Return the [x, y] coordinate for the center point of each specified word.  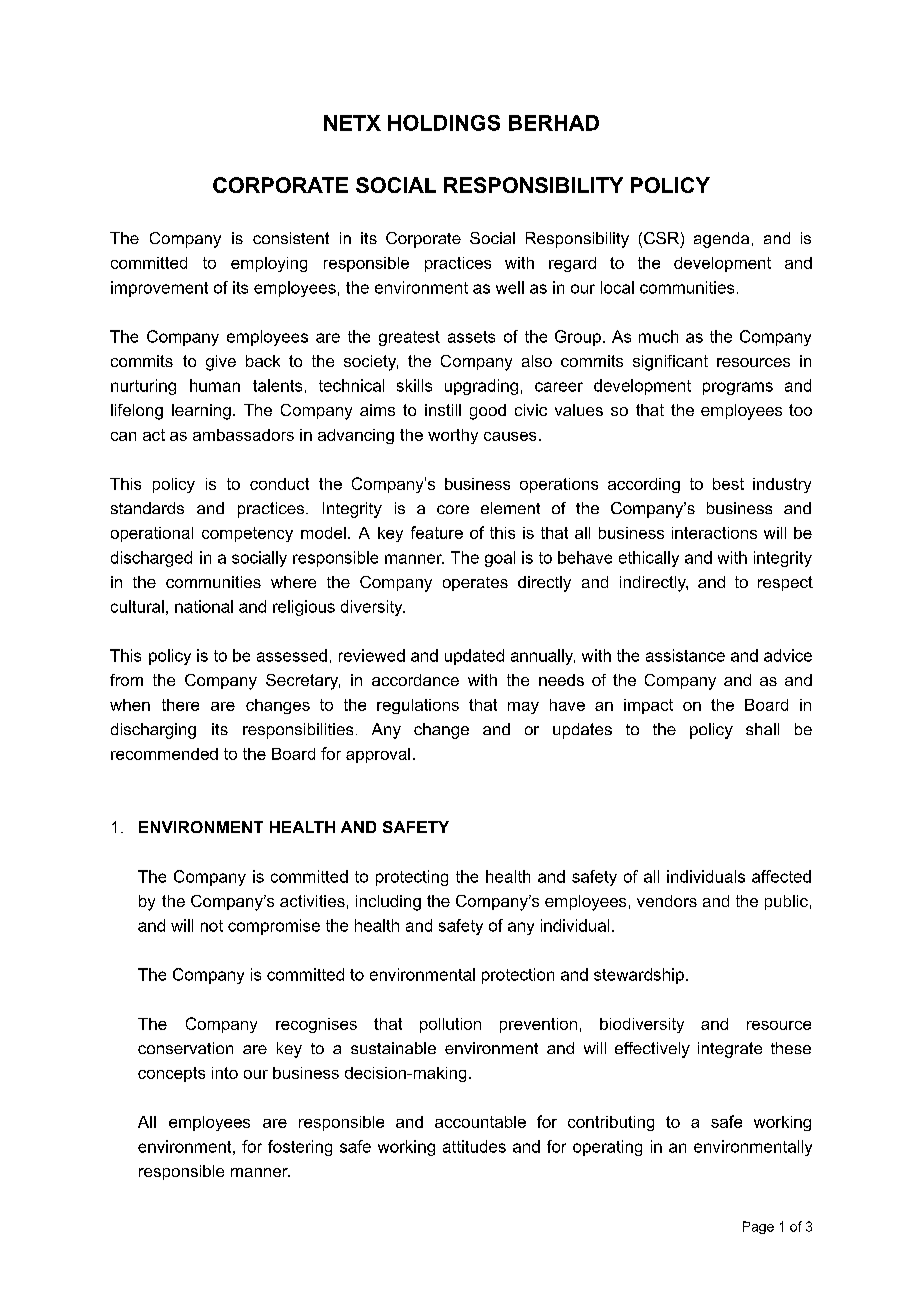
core [453, 509]
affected [781, 876]
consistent [291, 238]
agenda [721, 240]
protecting [412, 878]
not [212, 926]
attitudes [474, 1146]
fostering [300, 1148]
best [728, 484]
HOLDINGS [444, 123]
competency [247, 534]
